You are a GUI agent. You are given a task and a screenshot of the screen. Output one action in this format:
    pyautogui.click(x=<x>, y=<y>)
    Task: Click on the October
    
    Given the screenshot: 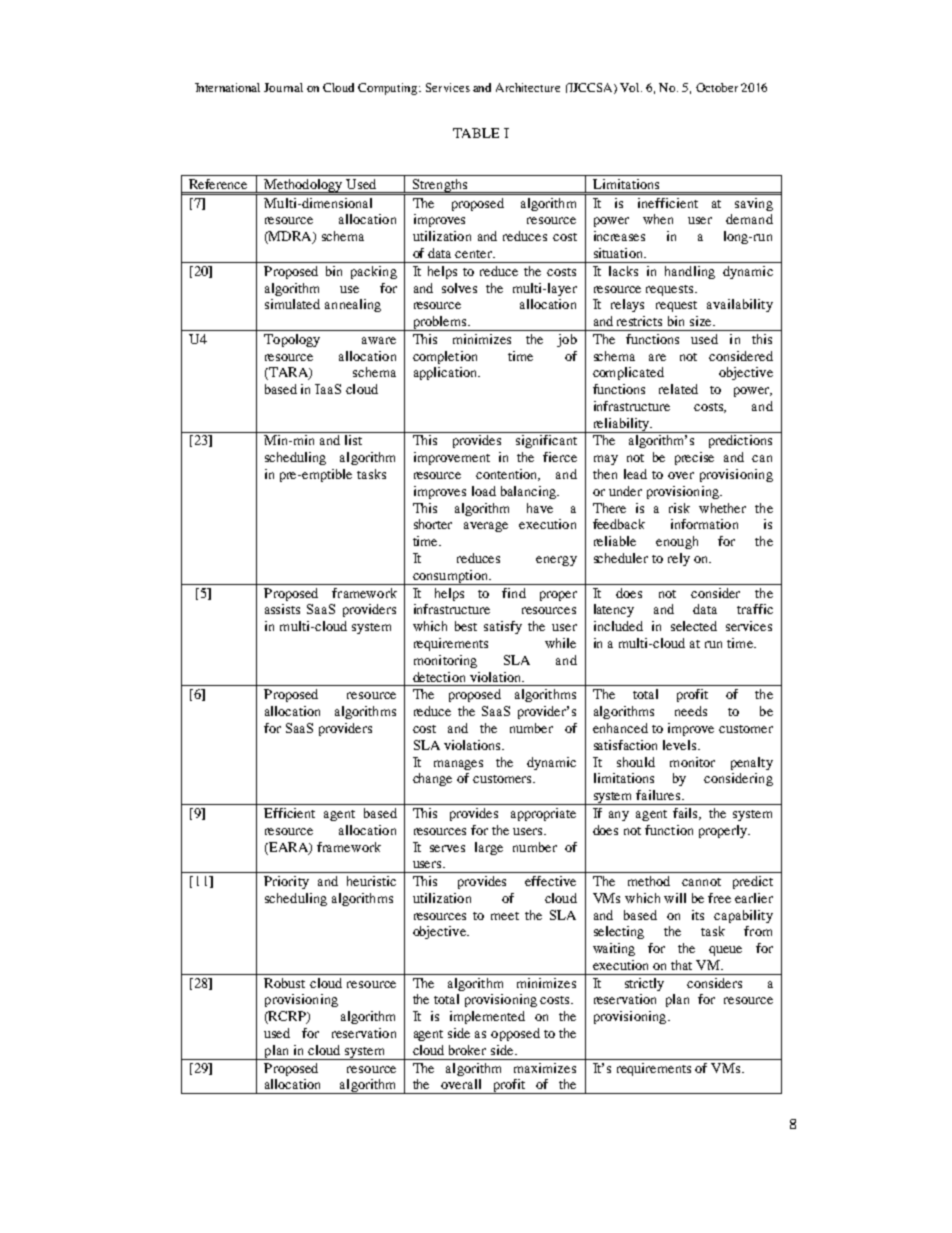 What is the action you would take?
    pyautogui.click(x=717, y=87)
